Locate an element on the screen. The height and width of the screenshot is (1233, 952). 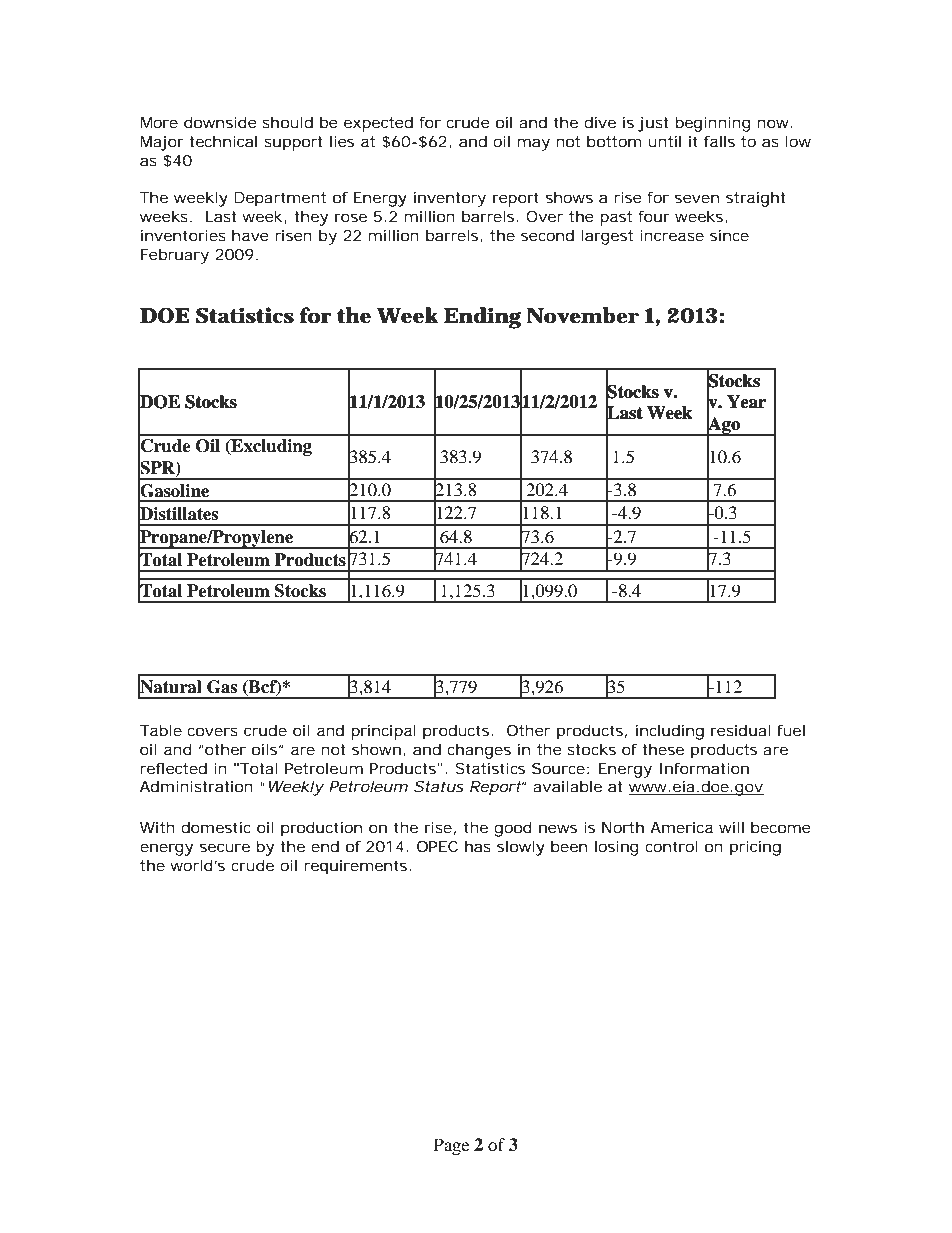
residual is located at coordinates (741, 730).
